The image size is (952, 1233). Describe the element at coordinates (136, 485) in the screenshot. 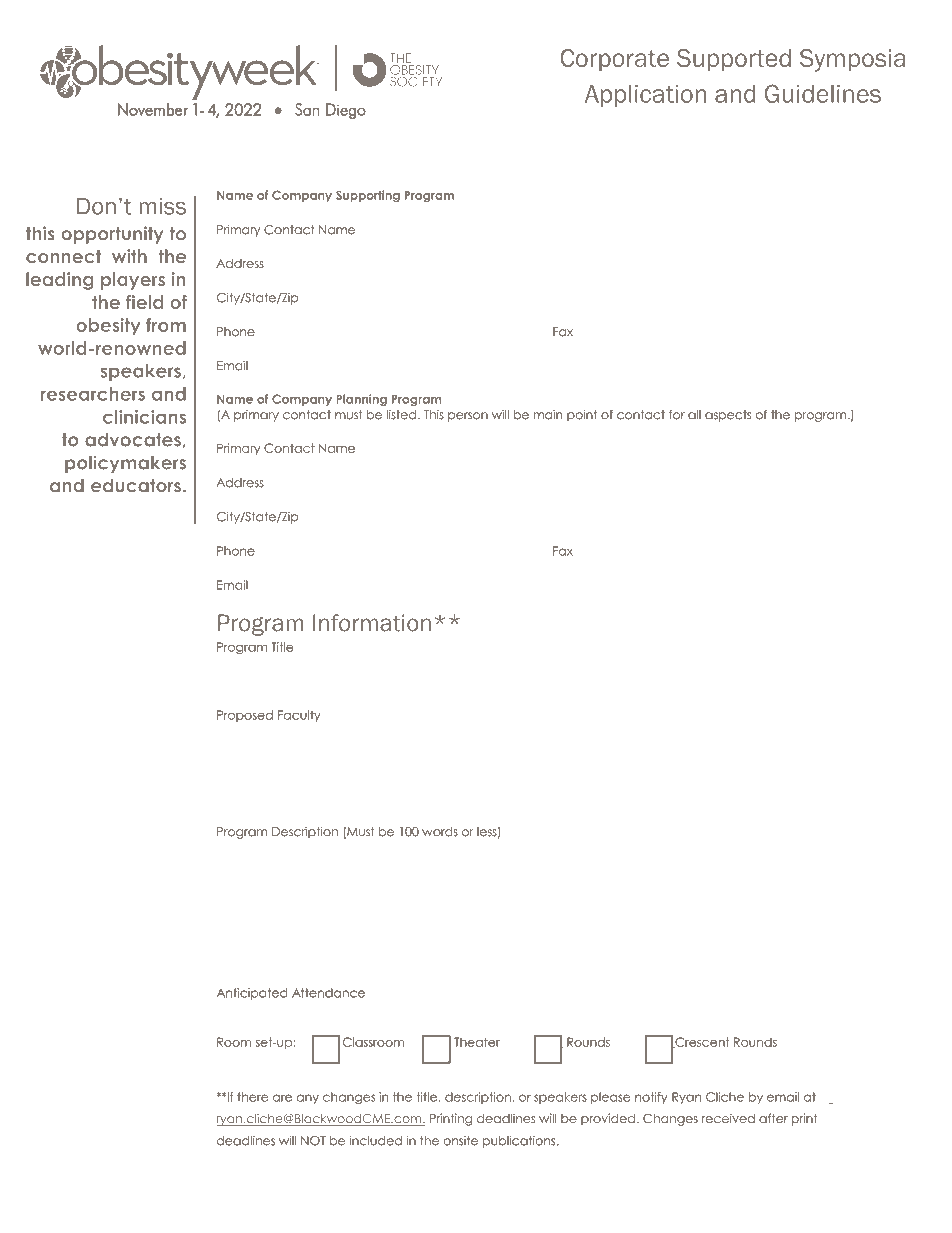

I see `educators` at that location.
